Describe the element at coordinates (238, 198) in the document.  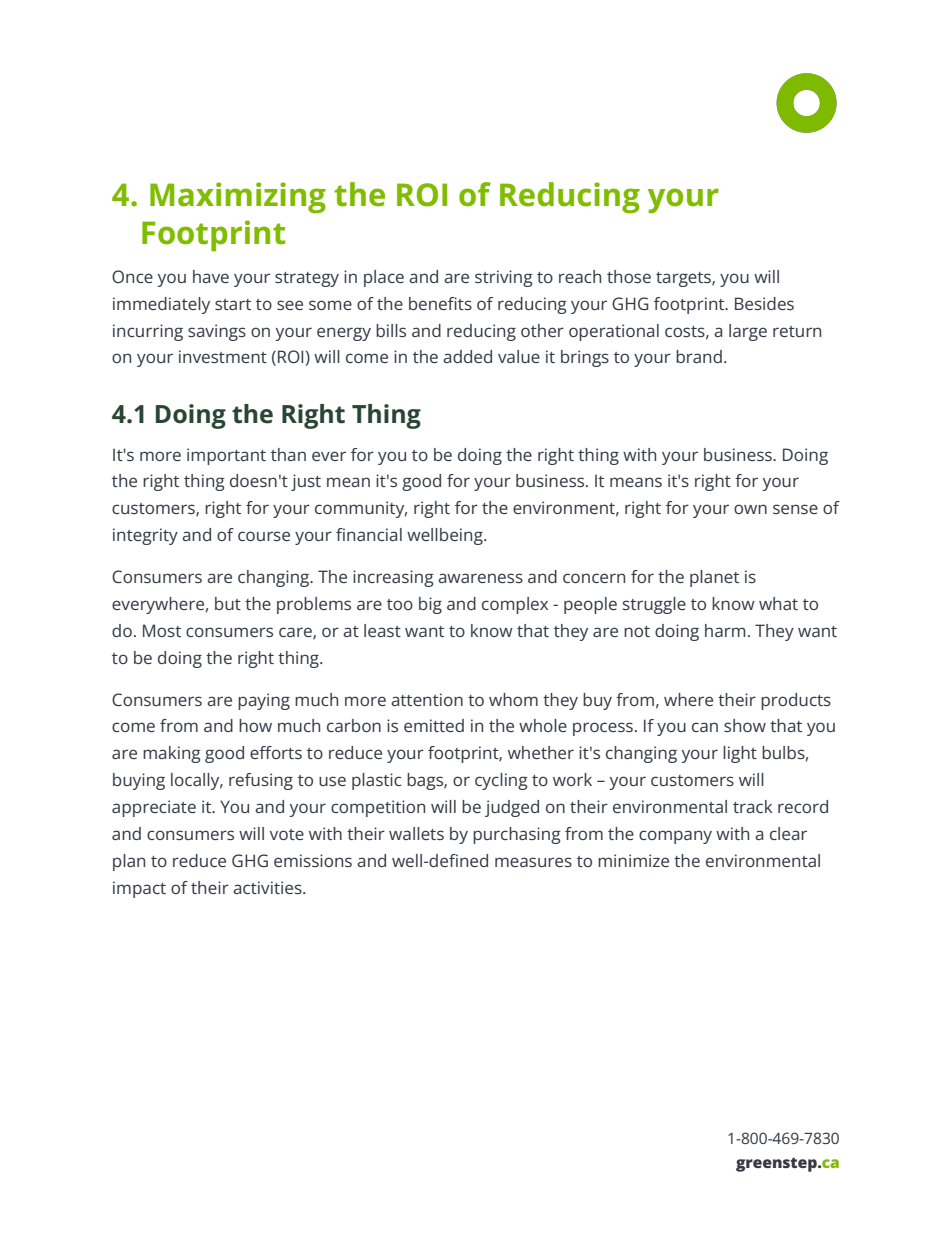
I see `Maximizing` at that location.
